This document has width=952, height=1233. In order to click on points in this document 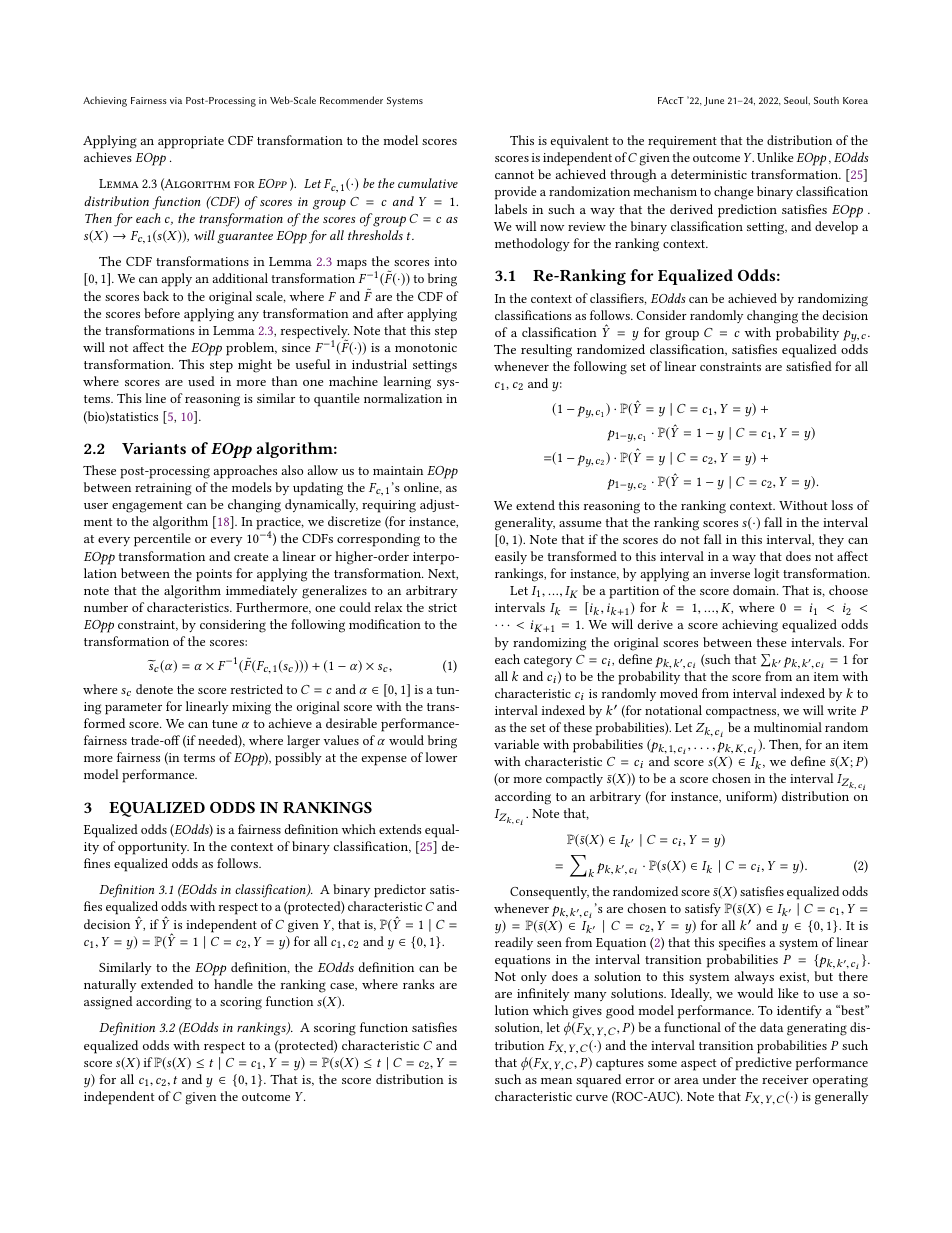, I will do `click(214, 575)`.
